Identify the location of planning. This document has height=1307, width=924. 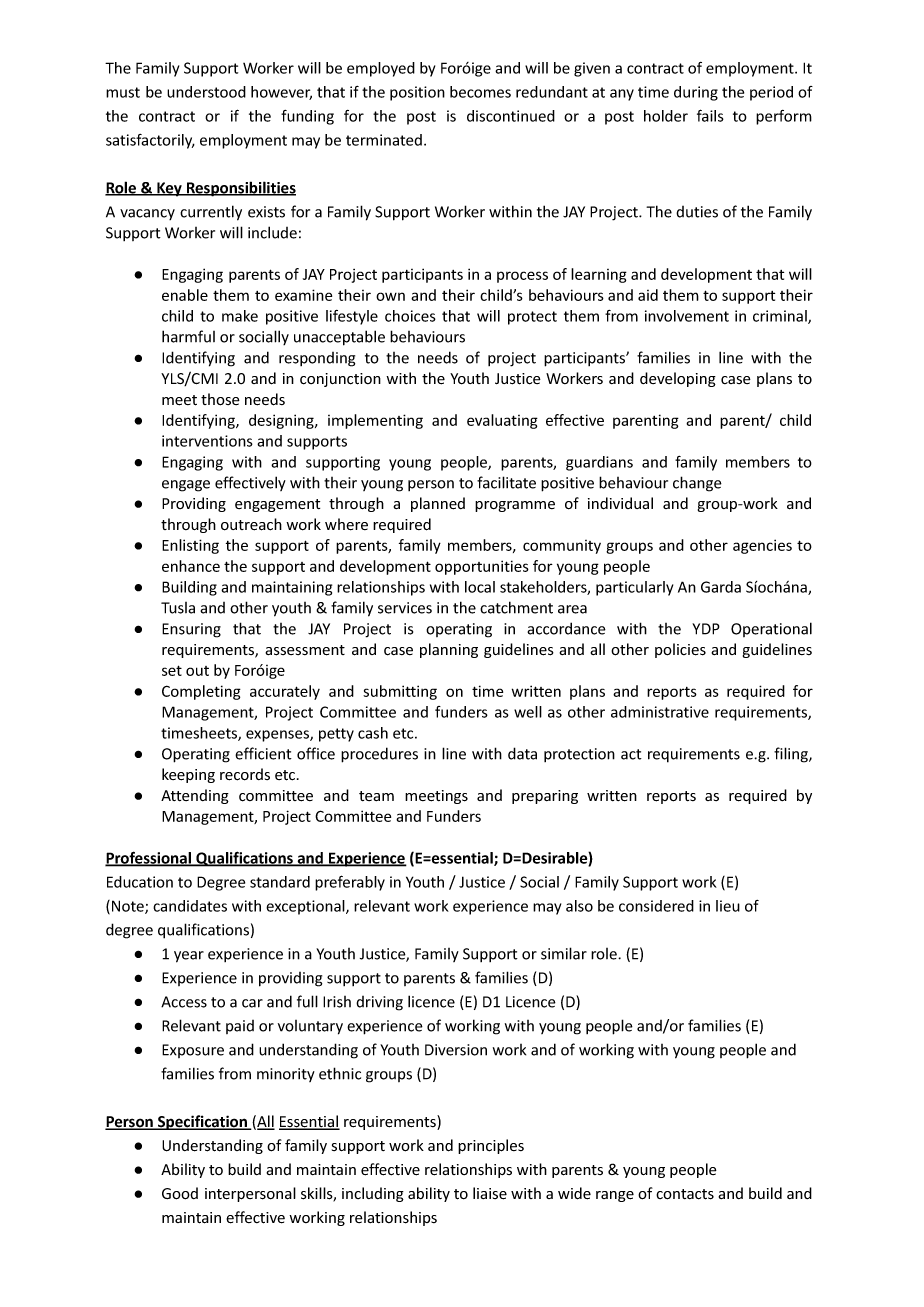
(449, 650).
